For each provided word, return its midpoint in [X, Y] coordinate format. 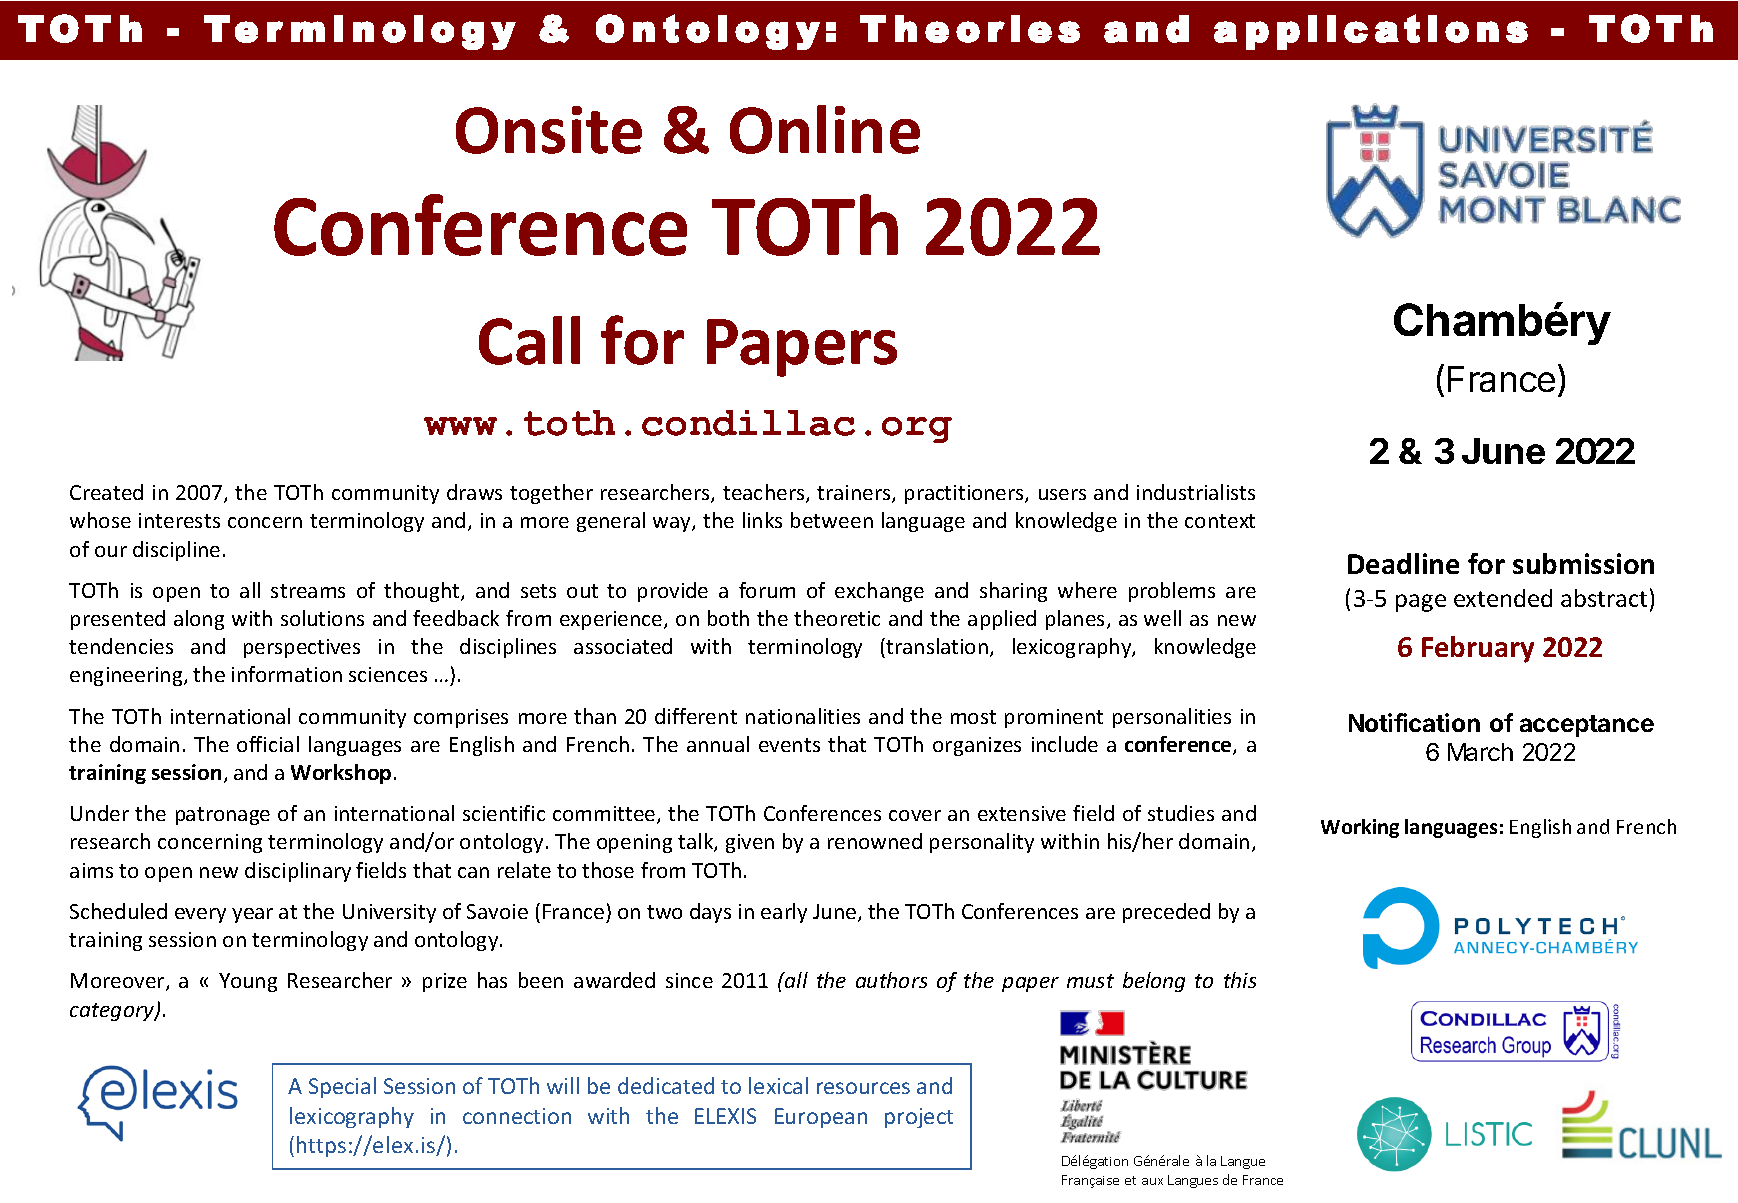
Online [825, 129]
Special [342, 1087]
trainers [855, 494]
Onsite [549, 130]
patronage [223, 816]
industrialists [1196, 492]
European [821, 1118]
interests [179, 520]
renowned [875, 841]
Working [1360, 828]
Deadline [1403, 563]
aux [1152, 1181]
